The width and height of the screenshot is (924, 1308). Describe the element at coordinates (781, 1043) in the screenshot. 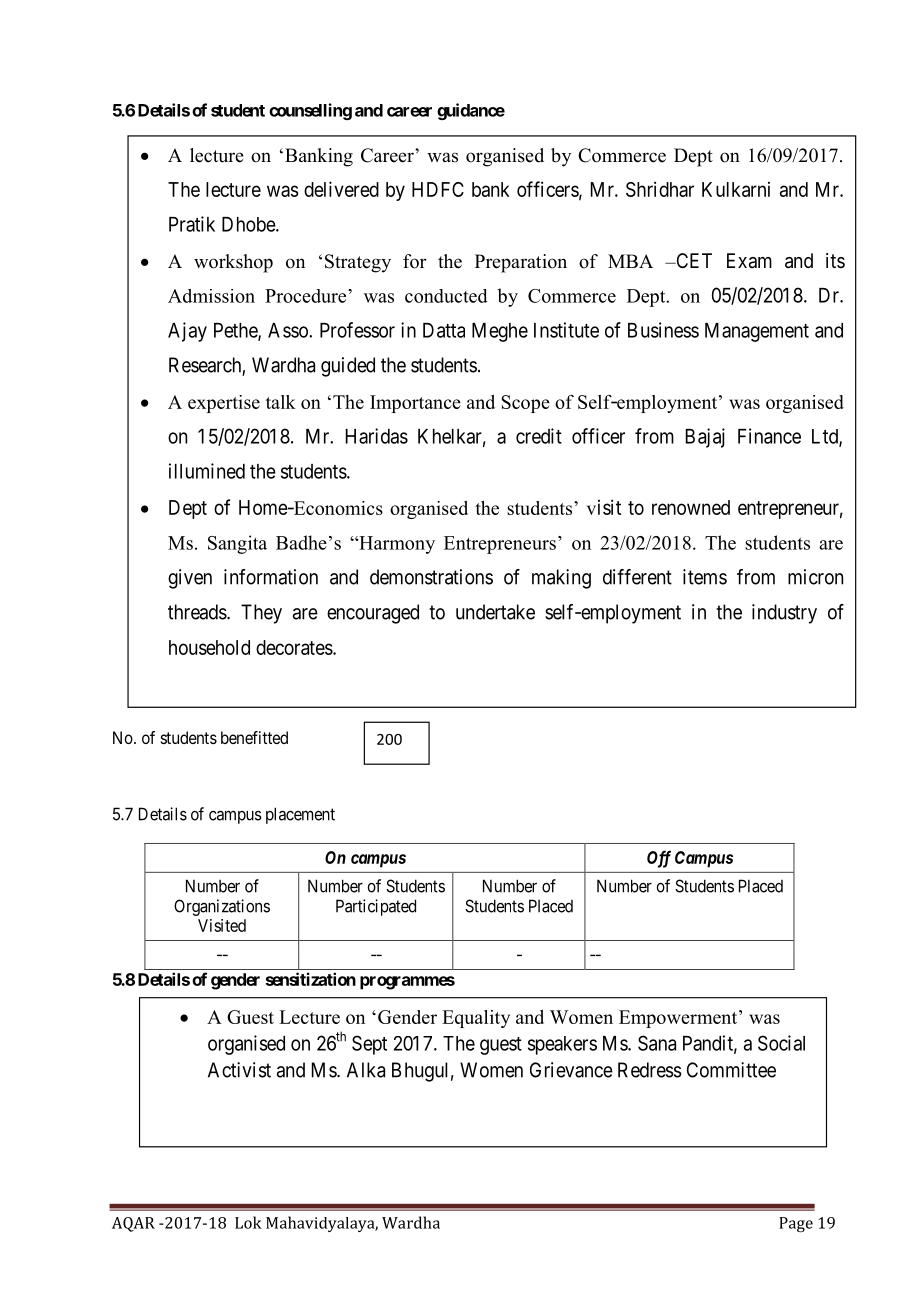

I see `Social` at that location.
